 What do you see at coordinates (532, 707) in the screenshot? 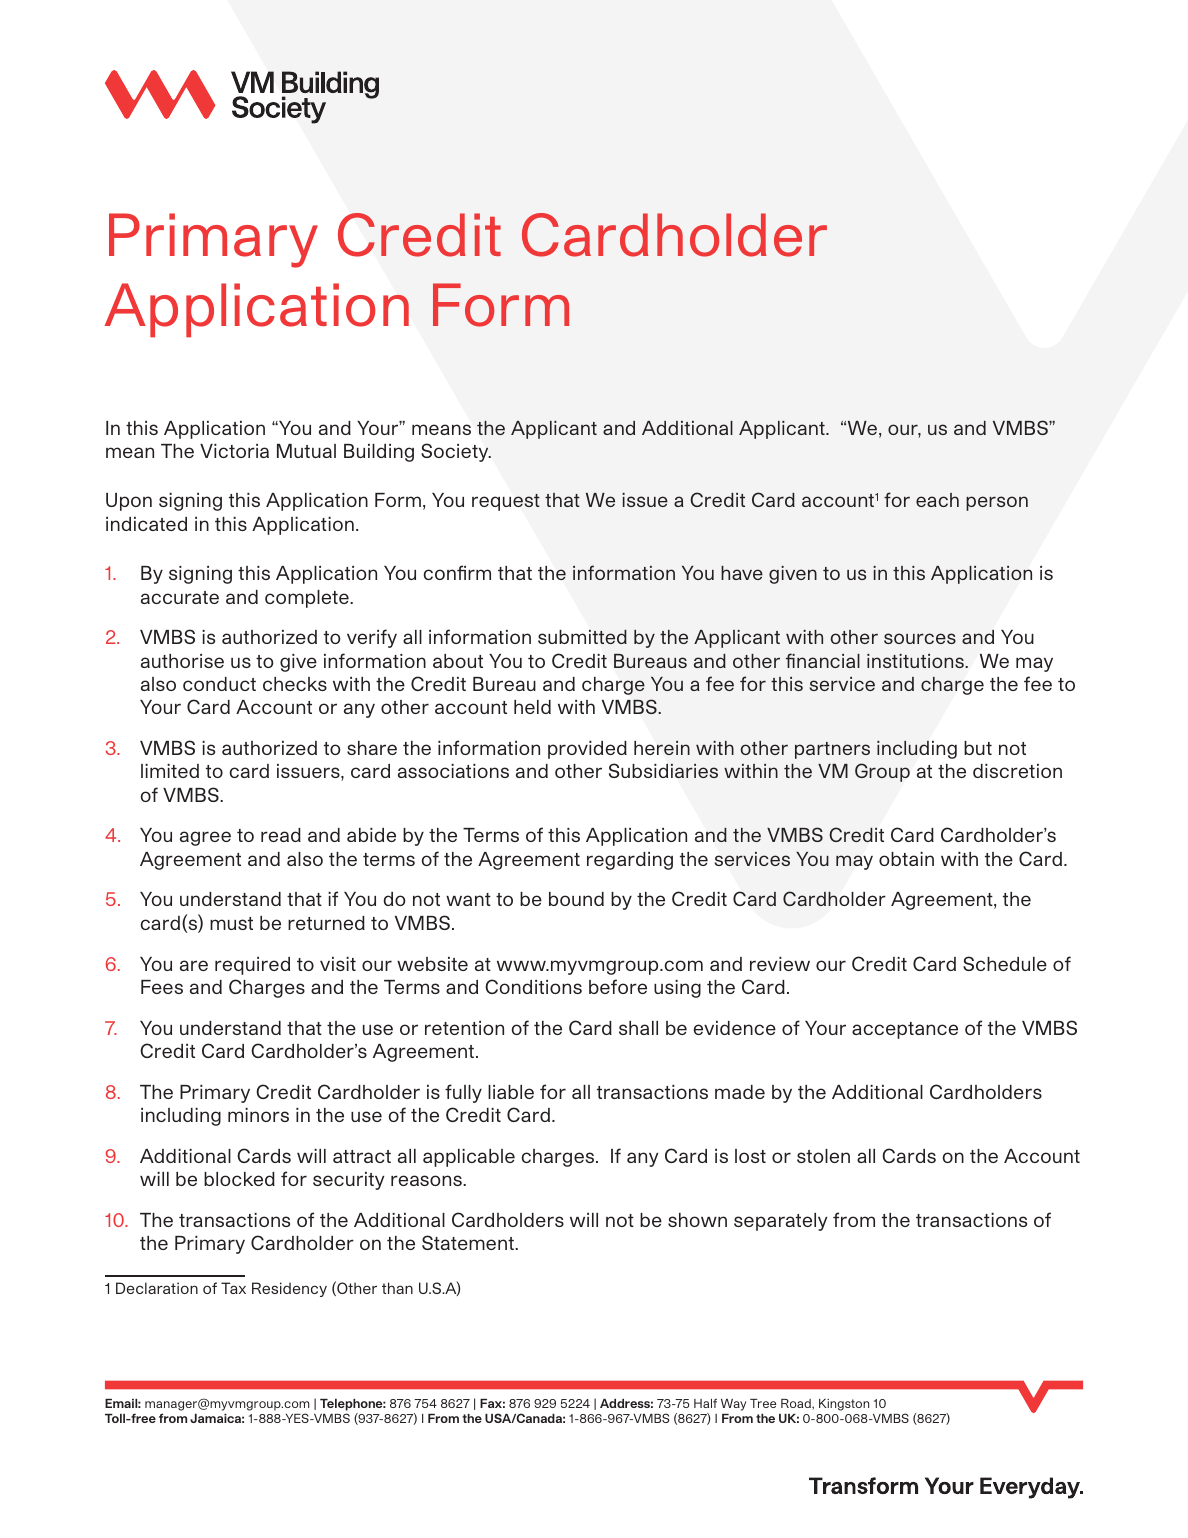
I see `held` at bounding box center [532, 707].
